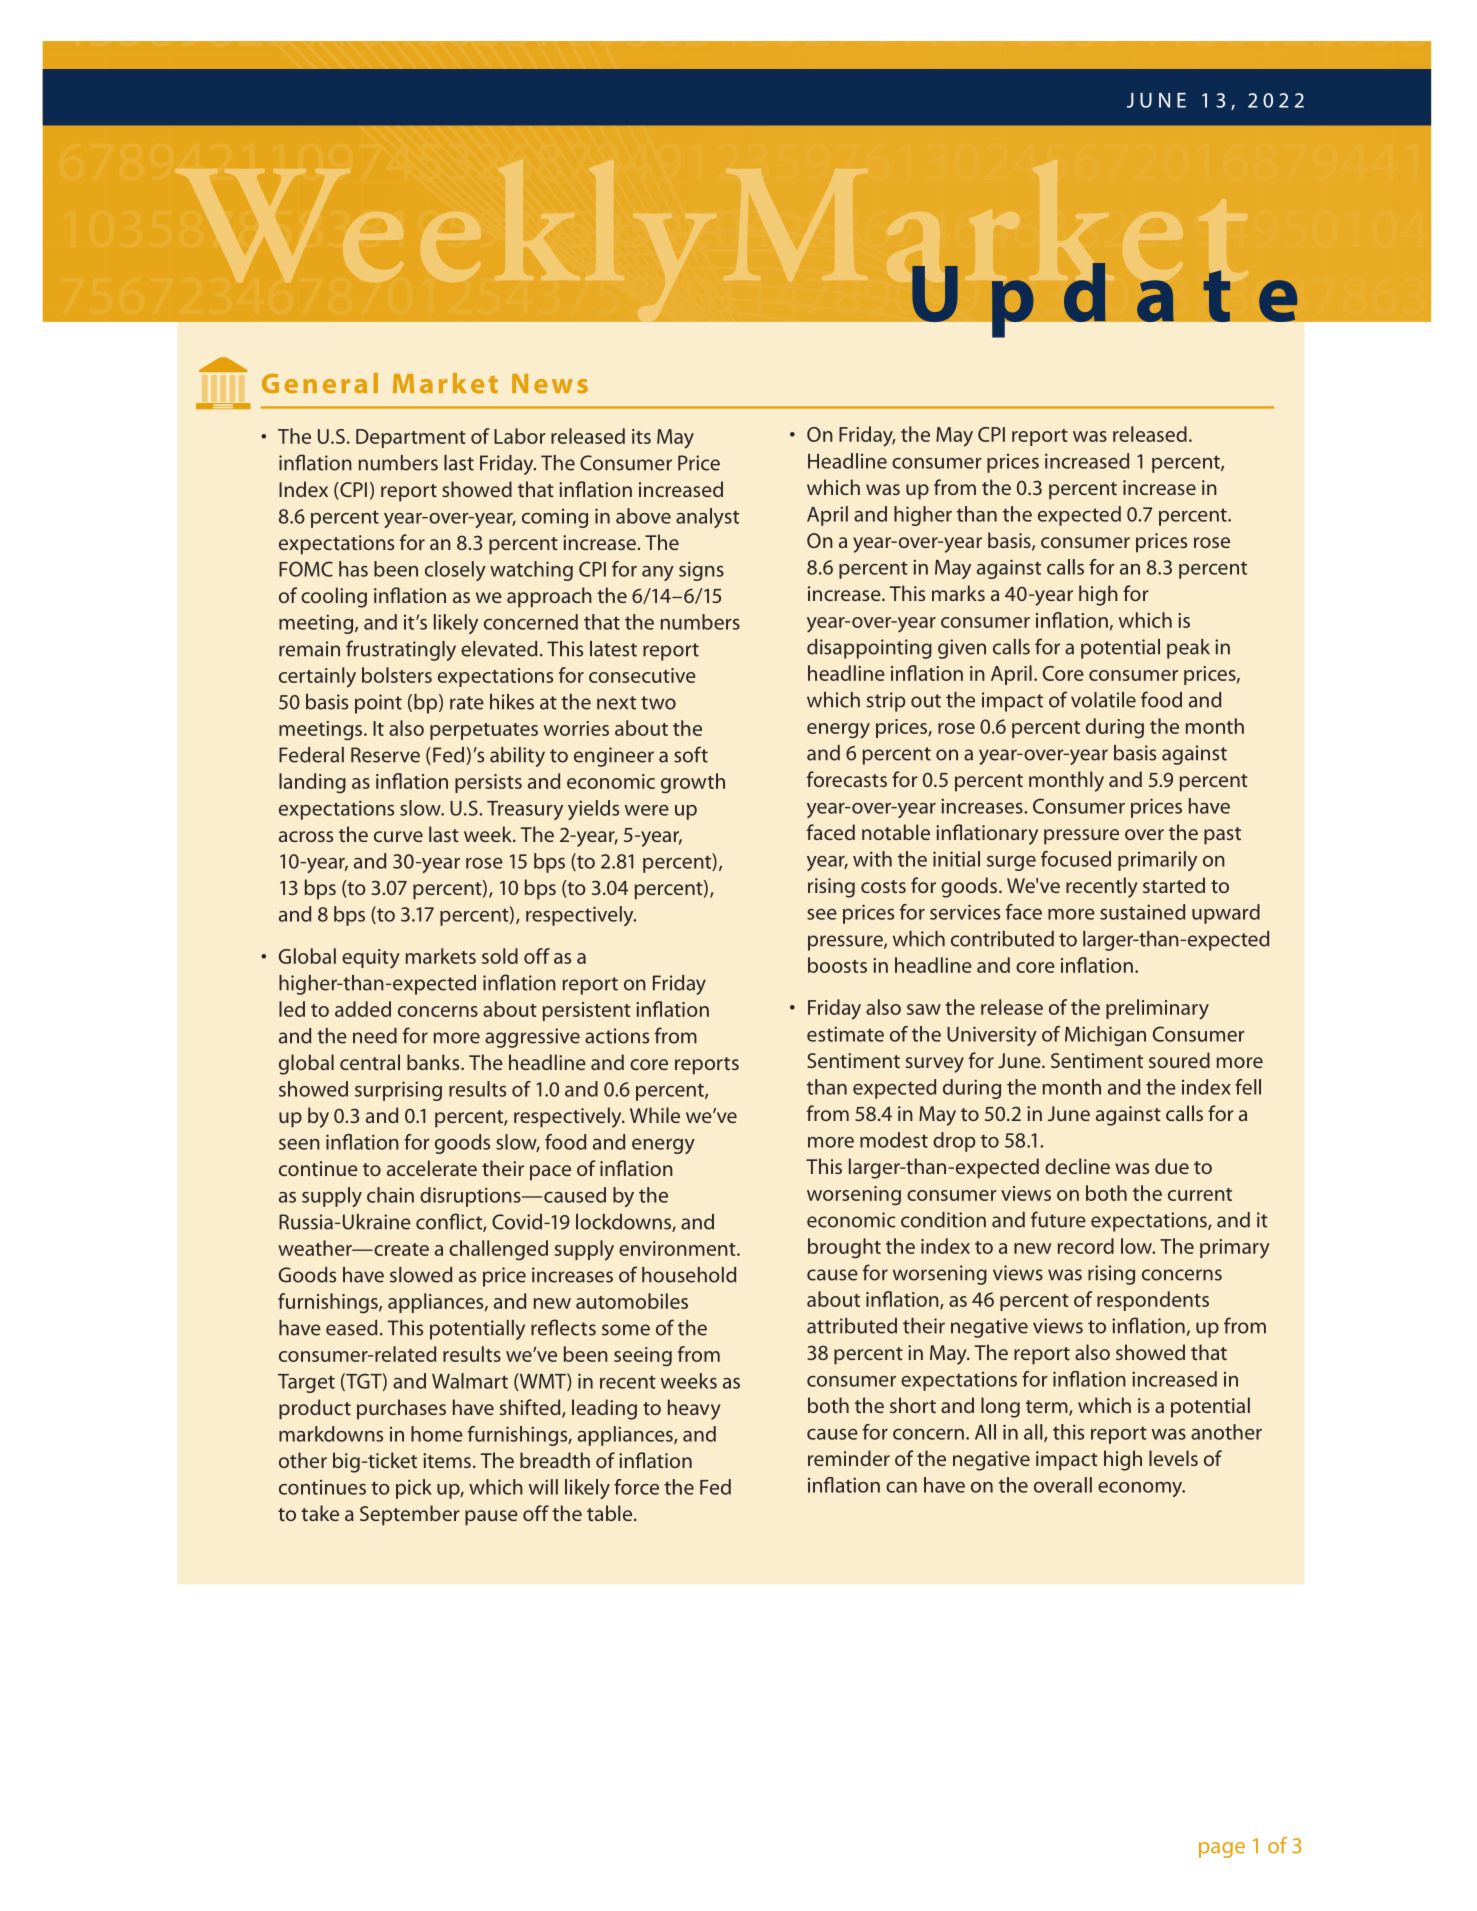 This screenshot has width=1477, height=1911. What do you see at coordinates (398, 836) in the screenshot?
I see `curve` at bounding box center [398, 836].
